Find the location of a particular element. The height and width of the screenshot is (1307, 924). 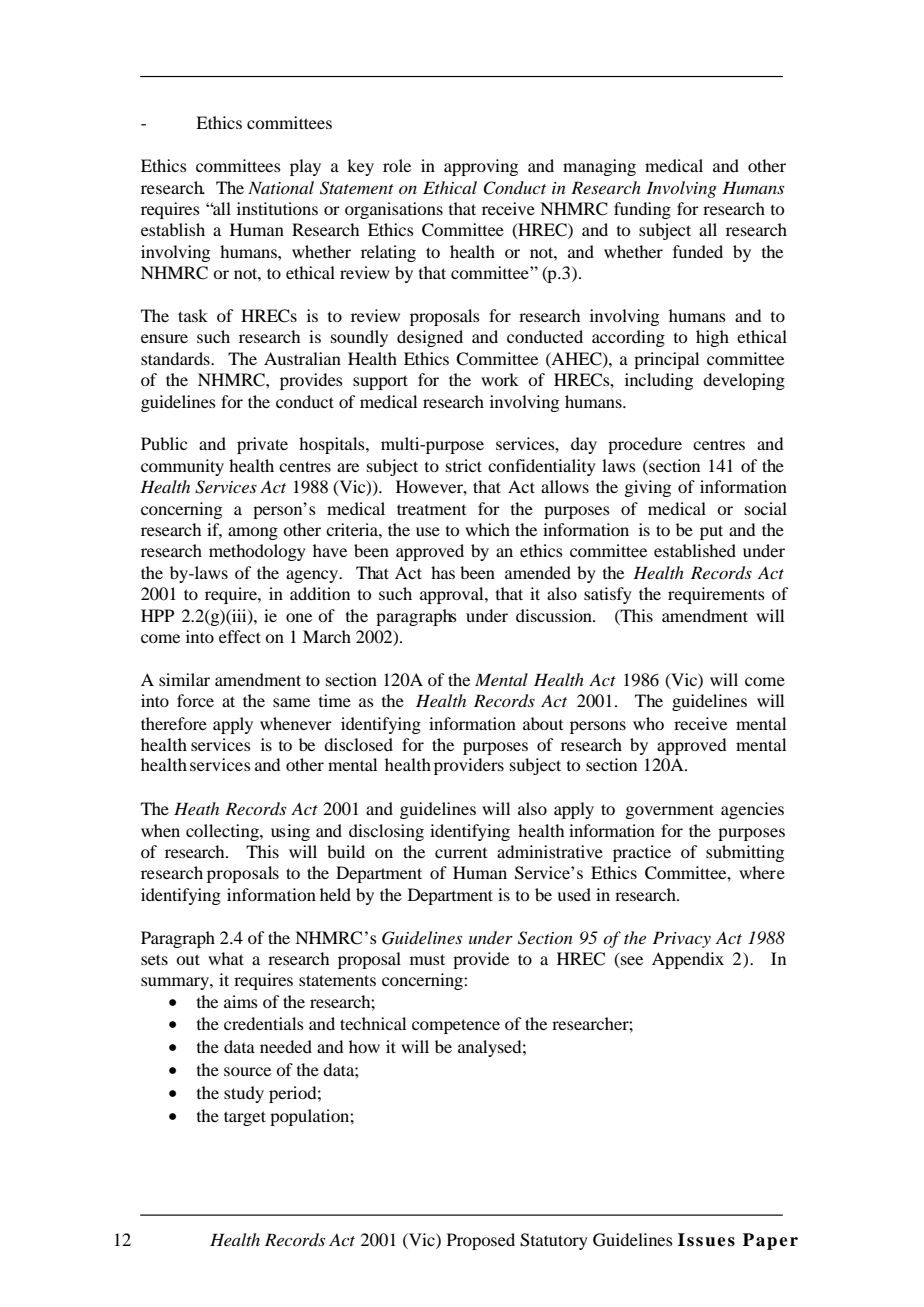

Proposed is located at coordinates (481, 1241).
